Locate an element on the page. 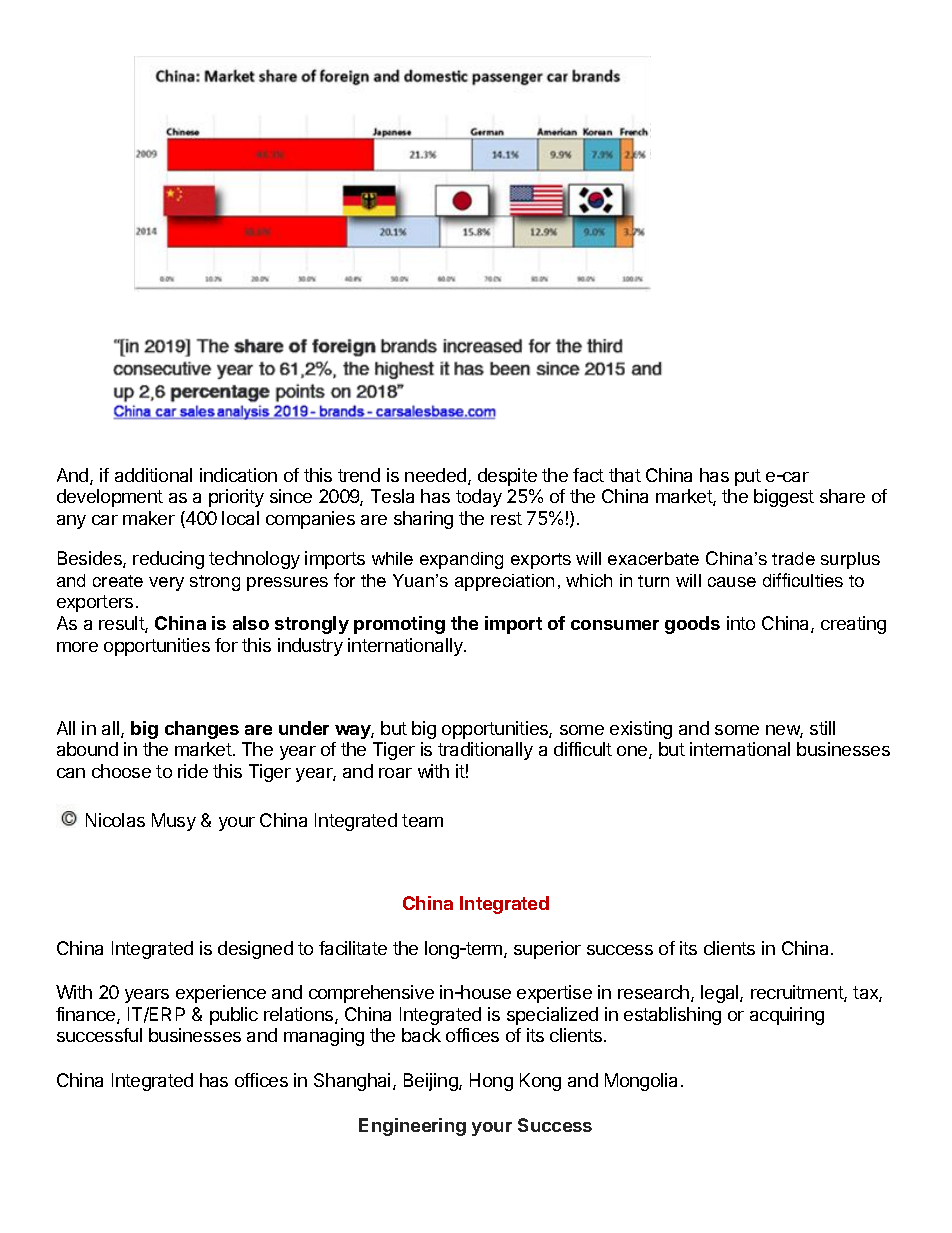 This document has width=952, height=1233. result is located at coordinates (122, 624).
